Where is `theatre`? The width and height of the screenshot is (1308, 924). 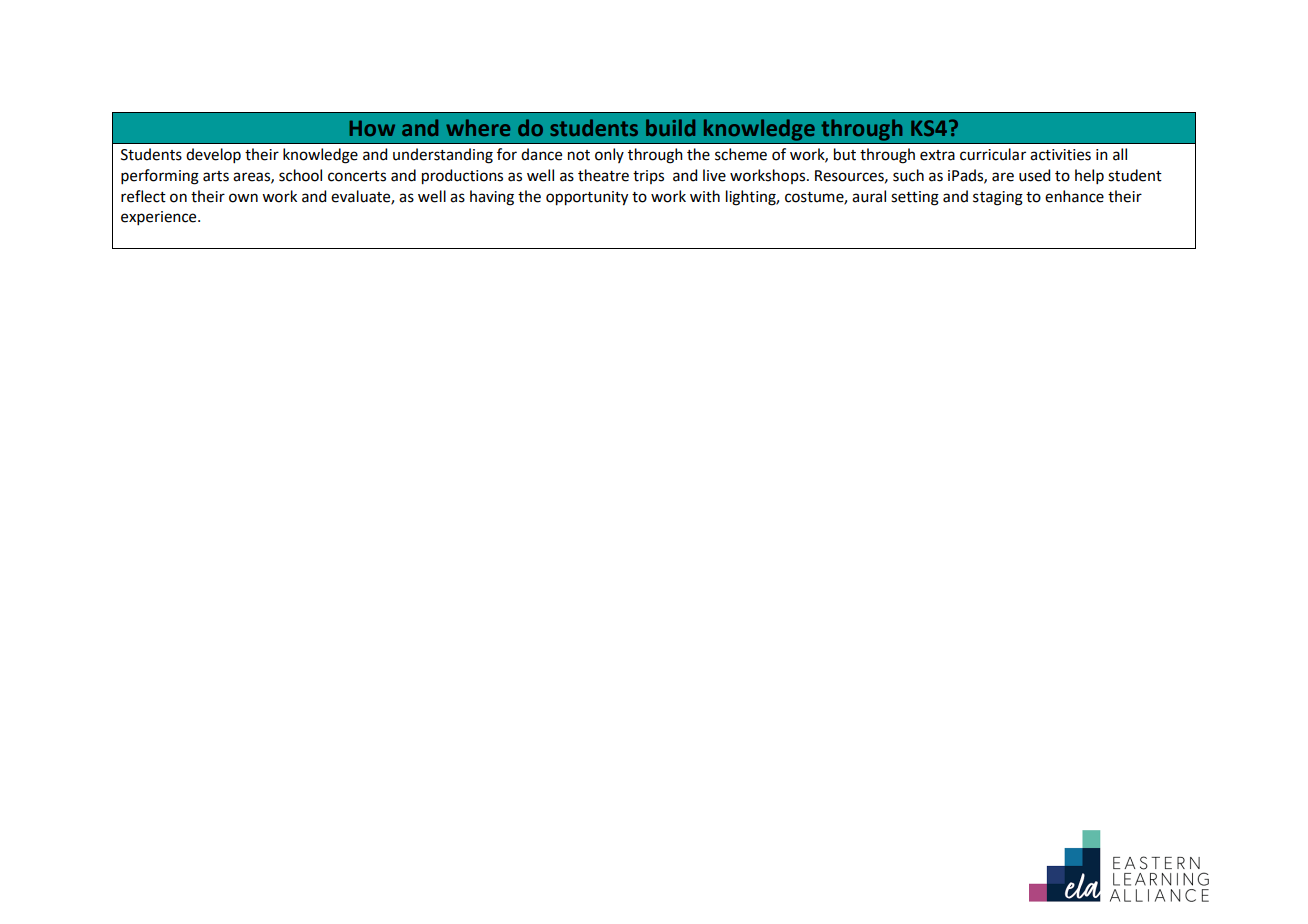 theatre is located at coordinates (603, 175).
